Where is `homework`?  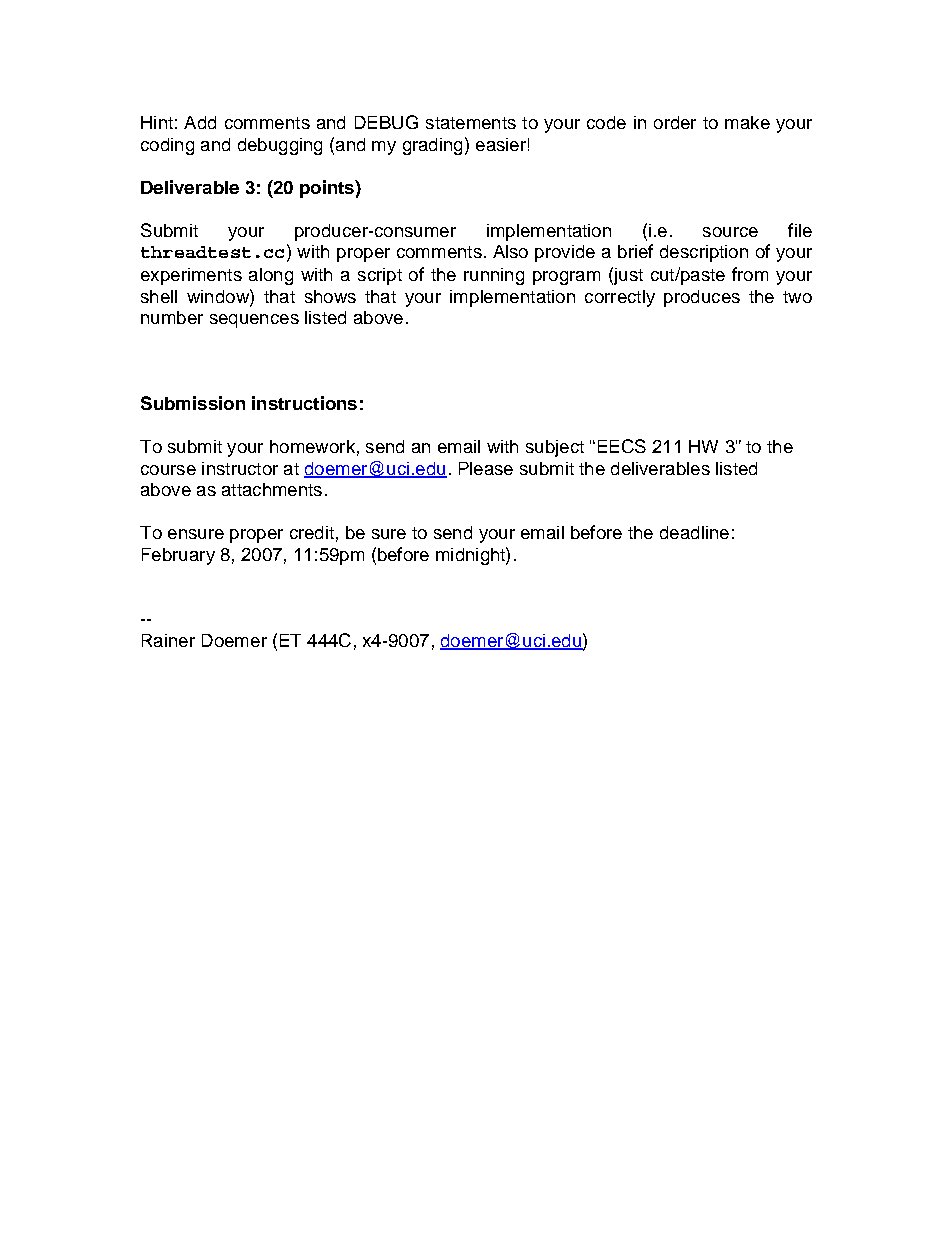
homework is located at coordinates (312, 446).
